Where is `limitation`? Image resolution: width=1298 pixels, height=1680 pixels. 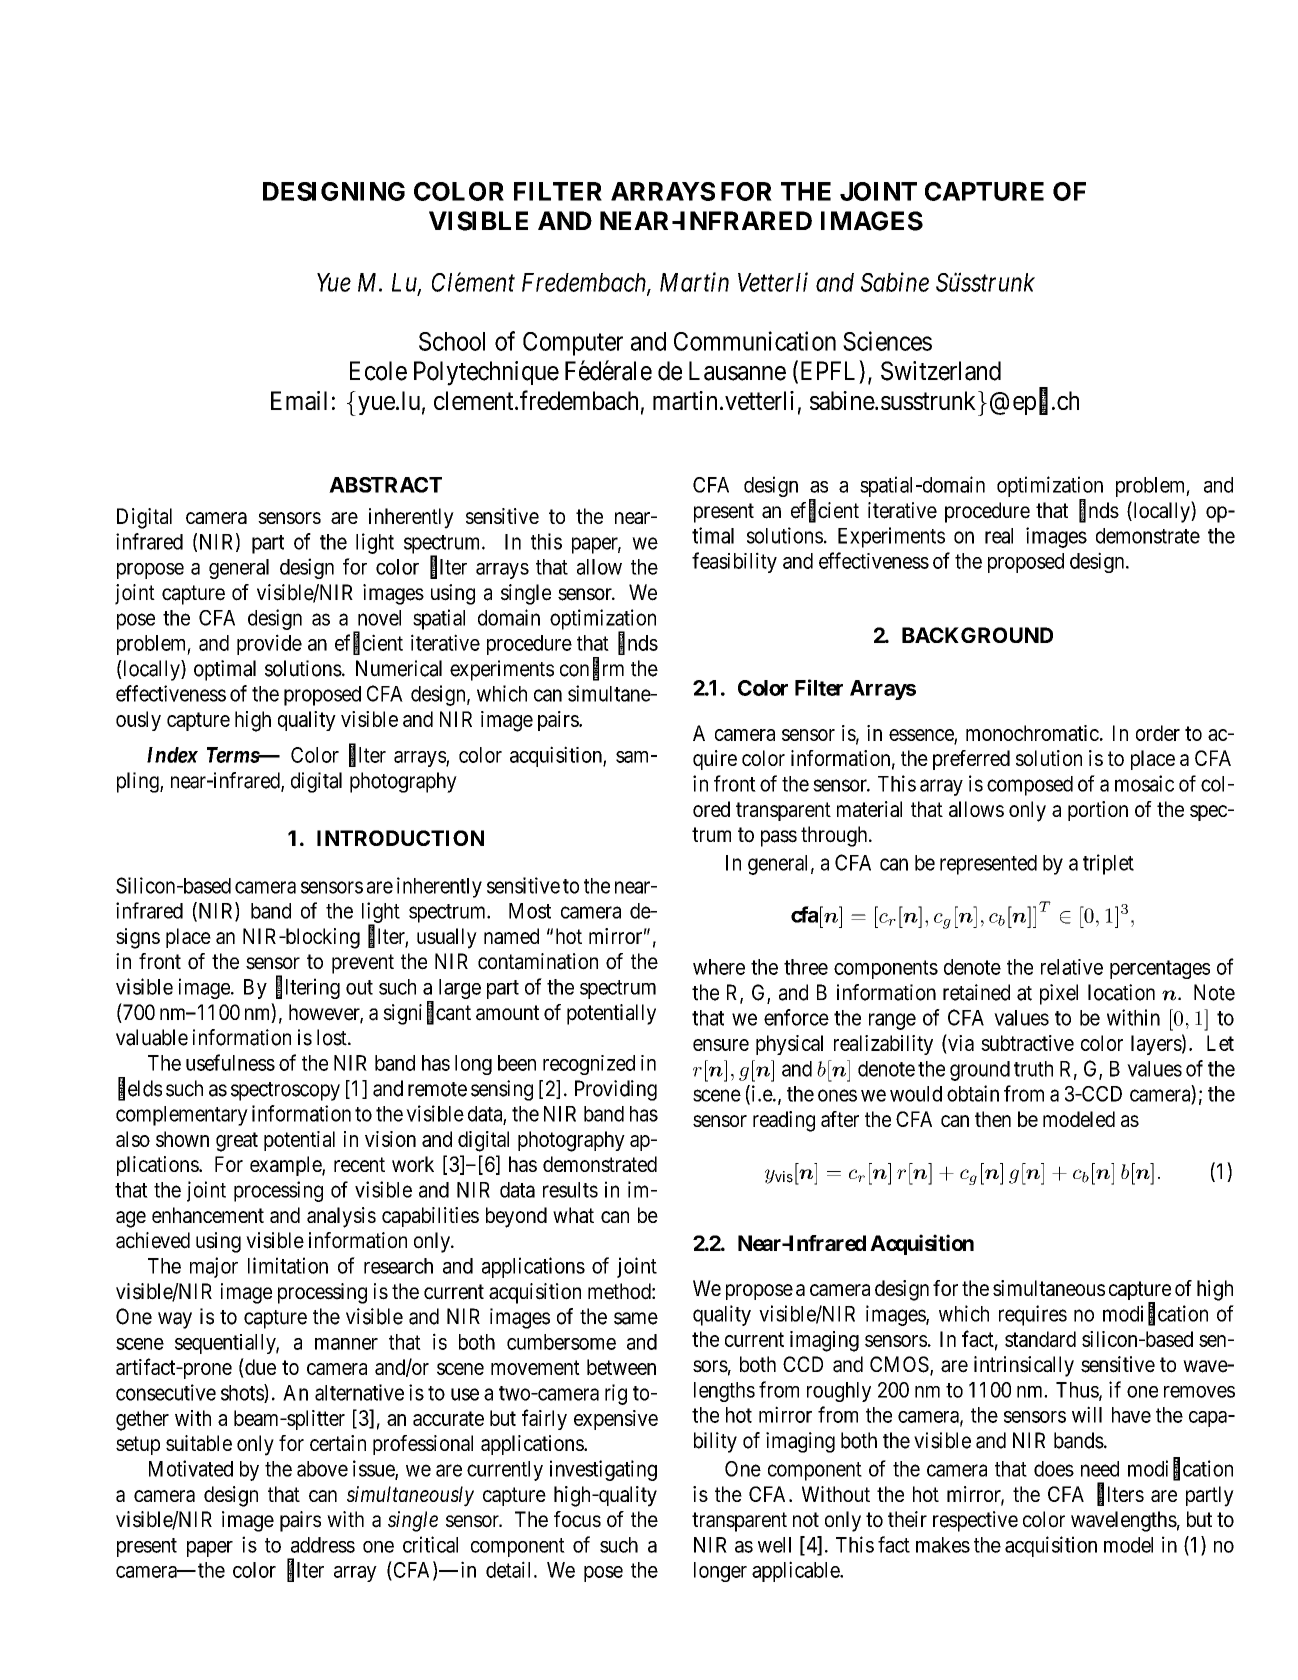 limitation is located at coordinates (288, 1265).
